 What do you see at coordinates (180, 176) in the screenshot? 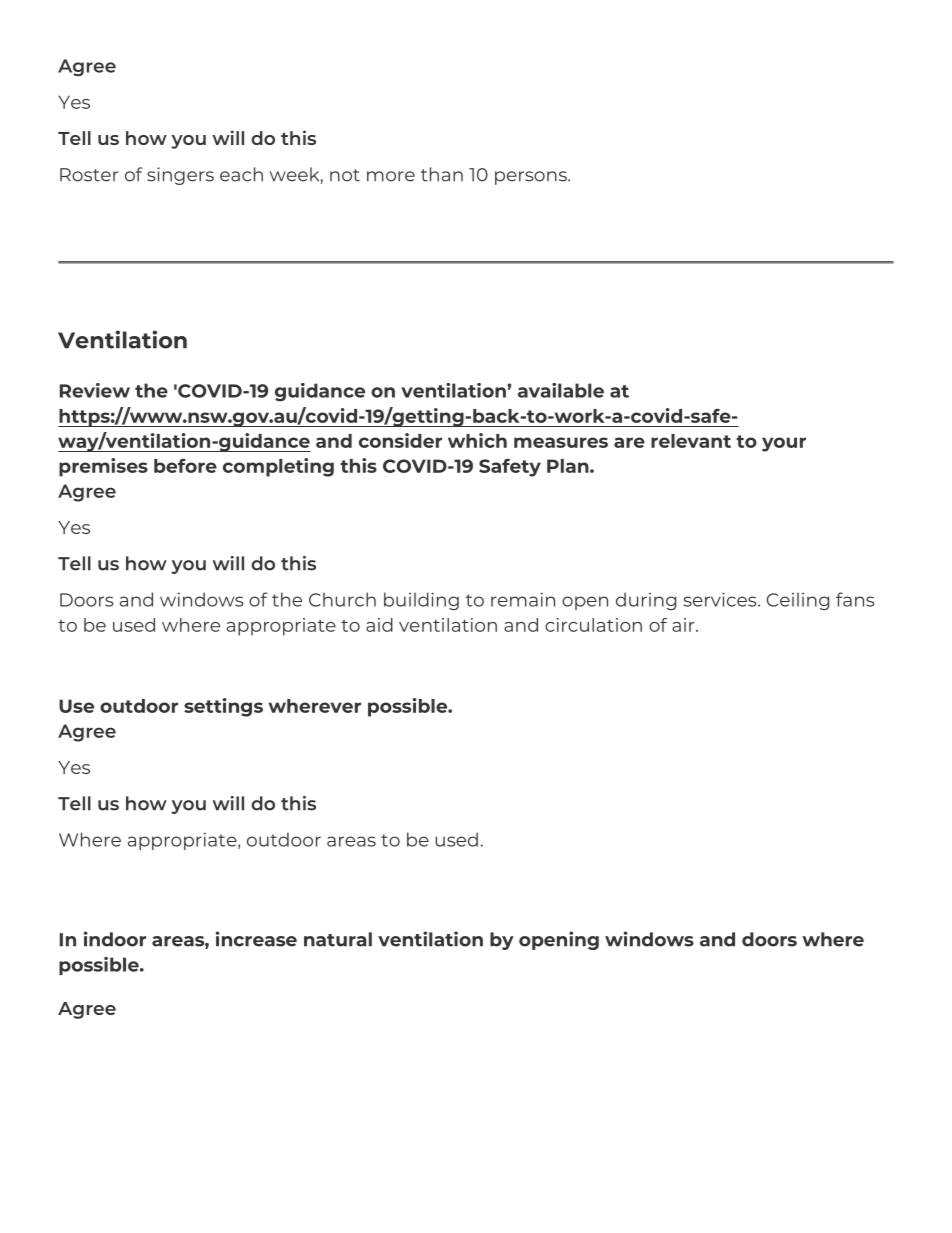
I see `singers` at bounding box center [180, 176].
